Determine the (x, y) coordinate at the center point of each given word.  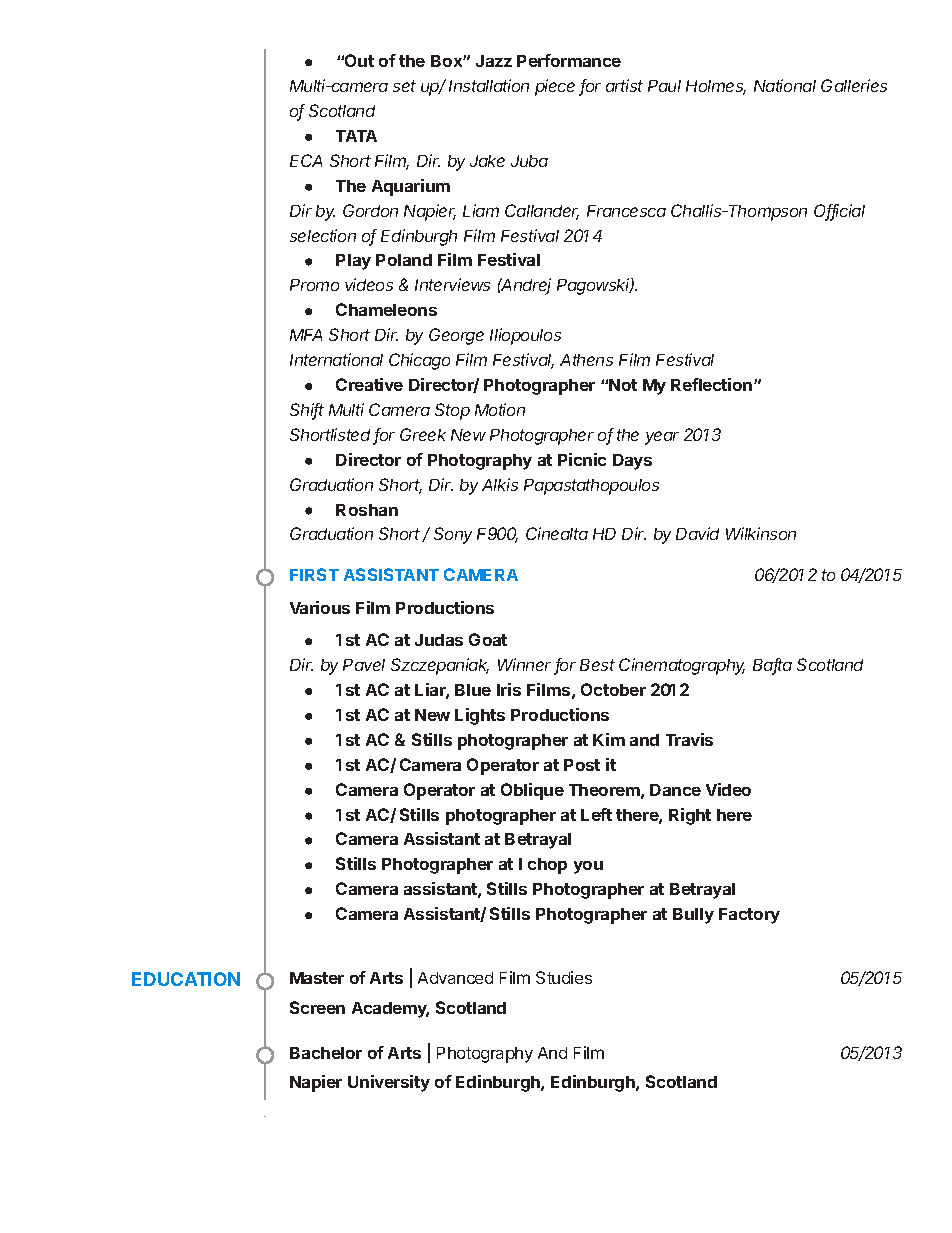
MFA (306, 335)
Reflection (713, 384)
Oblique (532, 791)
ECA (306, 160)
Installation (489, 85)
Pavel (364, 665)
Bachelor (326, 1053)
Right (690, 816)
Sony (453, 535)
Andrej (525, 286)
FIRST (314, 574)
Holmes (716, 87)
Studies (564, 977)
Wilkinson (761, 533)
